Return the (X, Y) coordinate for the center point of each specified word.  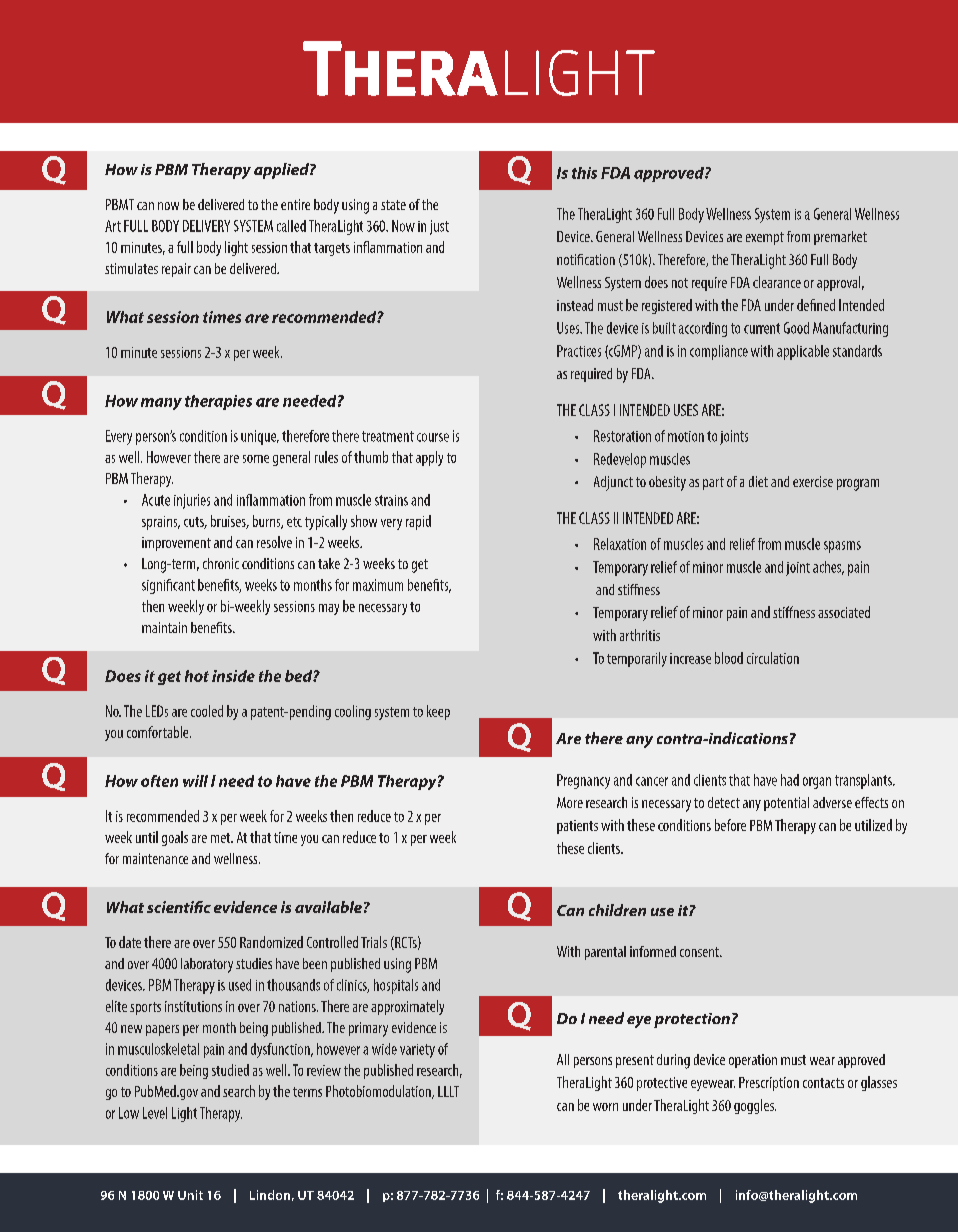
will (195, 781)
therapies (218, 402)
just (439, 227)
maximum (378, 585)
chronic (221, 563)
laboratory (207, 965)
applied (282, 171)
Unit (190, 1195)
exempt (765, 238)
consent (701, 952)
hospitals (396, 986)
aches (828, 568)
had (790, 780)
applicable (803, 352)
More (570, 802)
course (433, 437)
